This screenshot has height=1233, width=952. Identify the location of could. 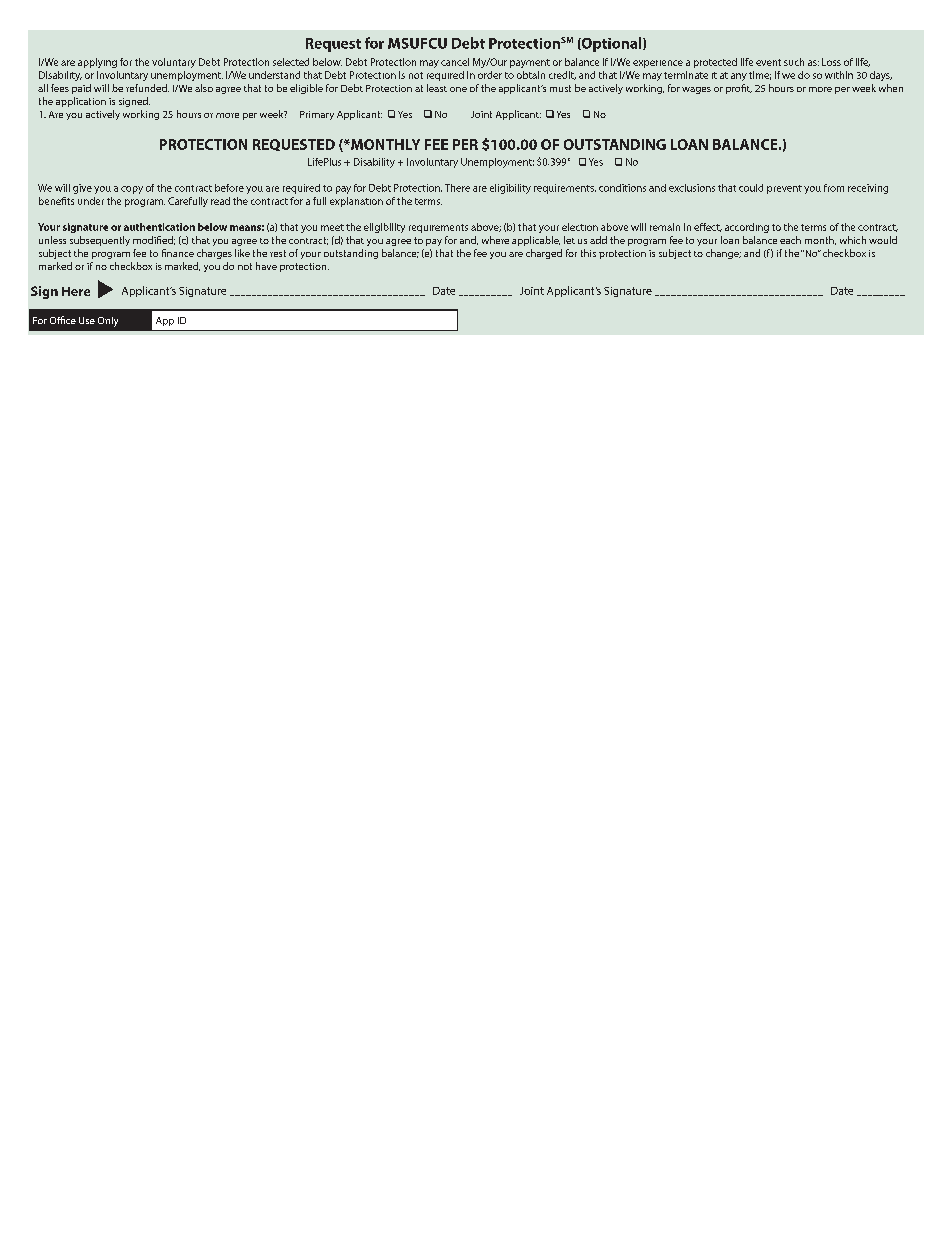
(751, 188).
